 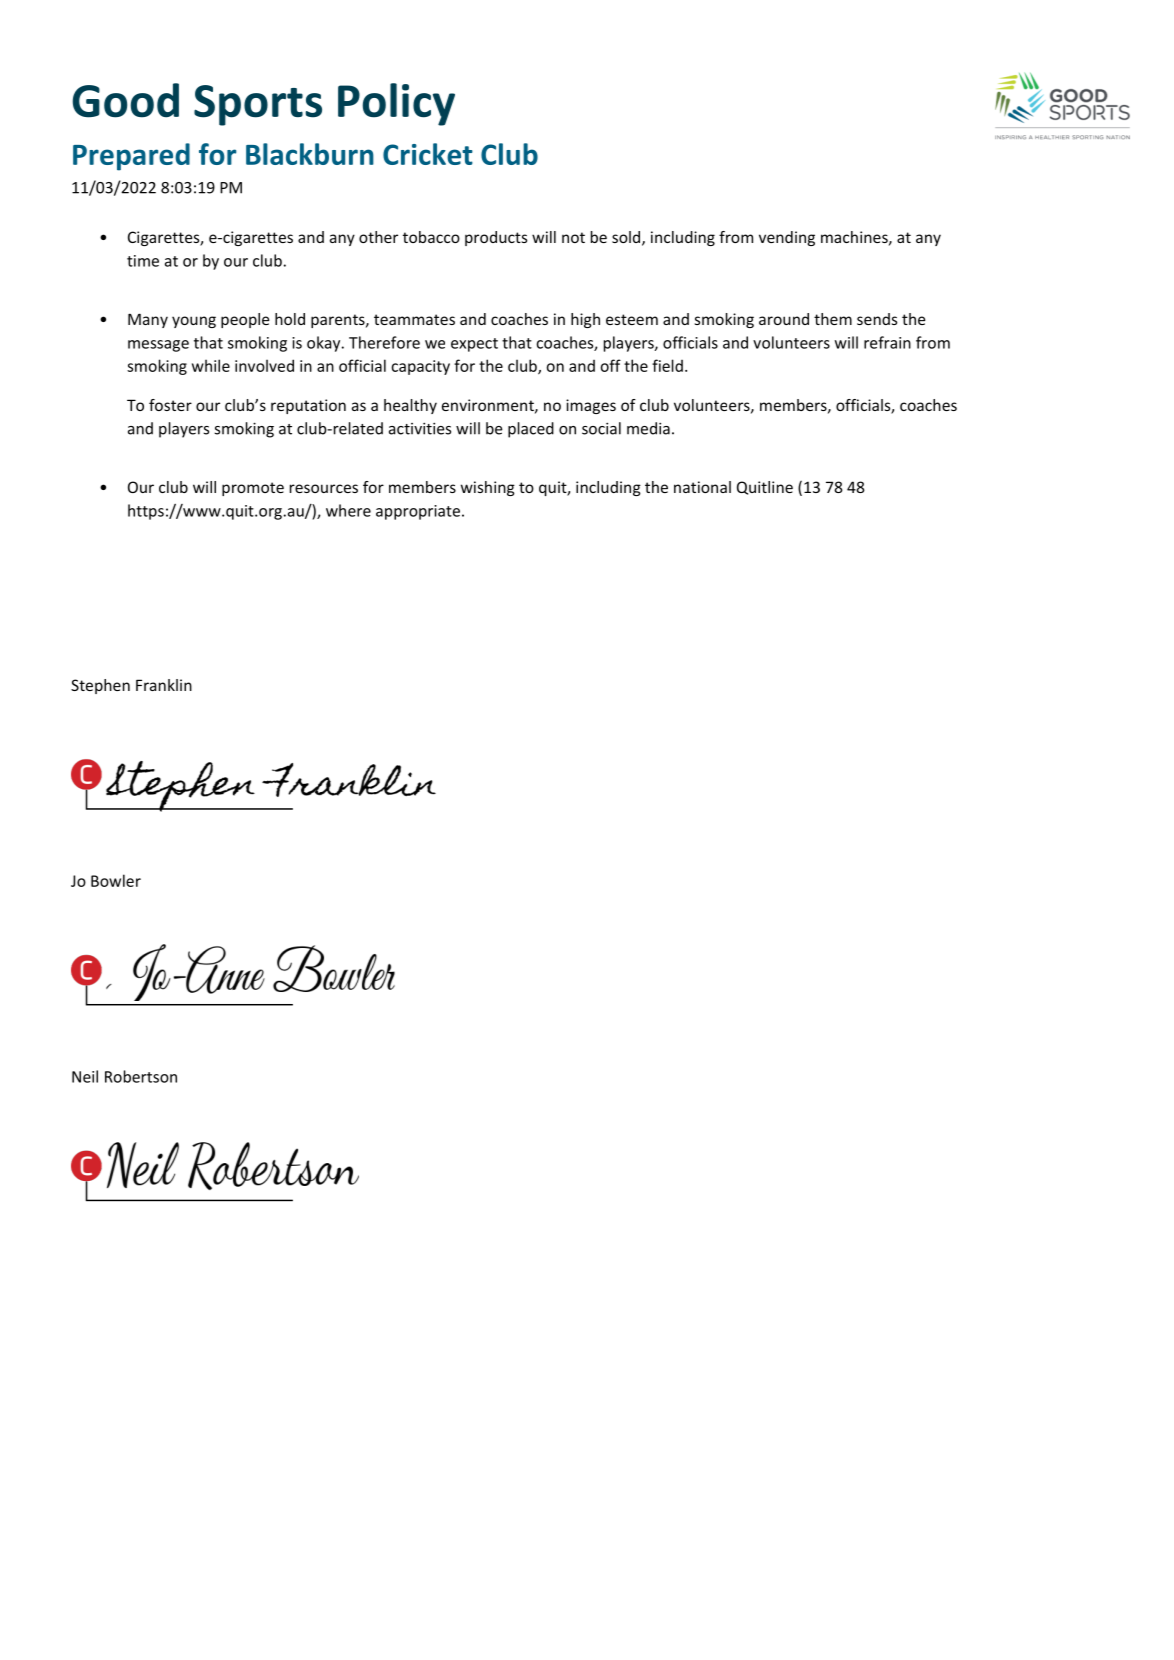 What do you see at coordinates (531, 430) in the screenshot?
I see `placed` at bounding box center [531, 430].
